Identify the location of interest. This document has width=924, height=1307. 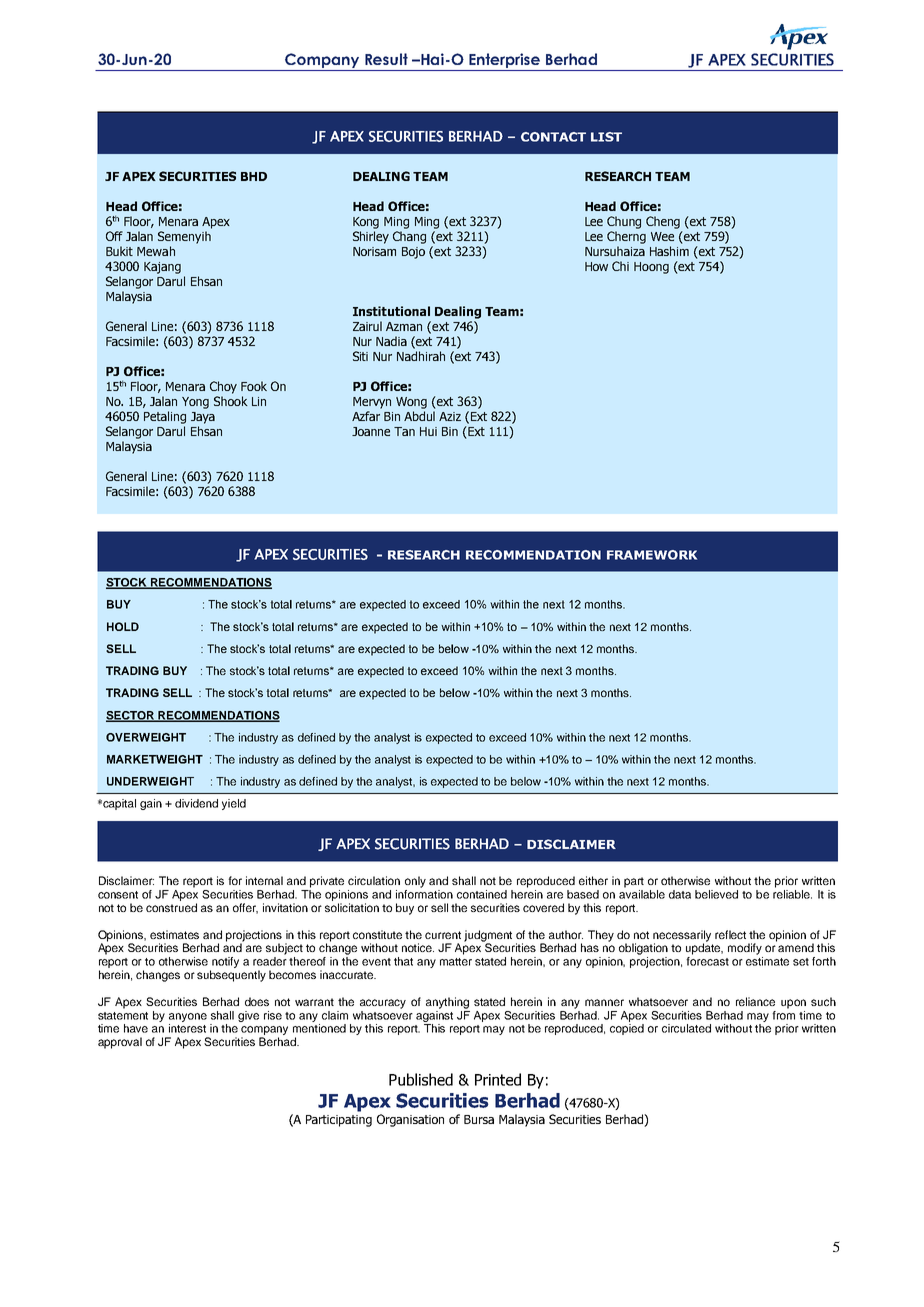
(187, 1028).
